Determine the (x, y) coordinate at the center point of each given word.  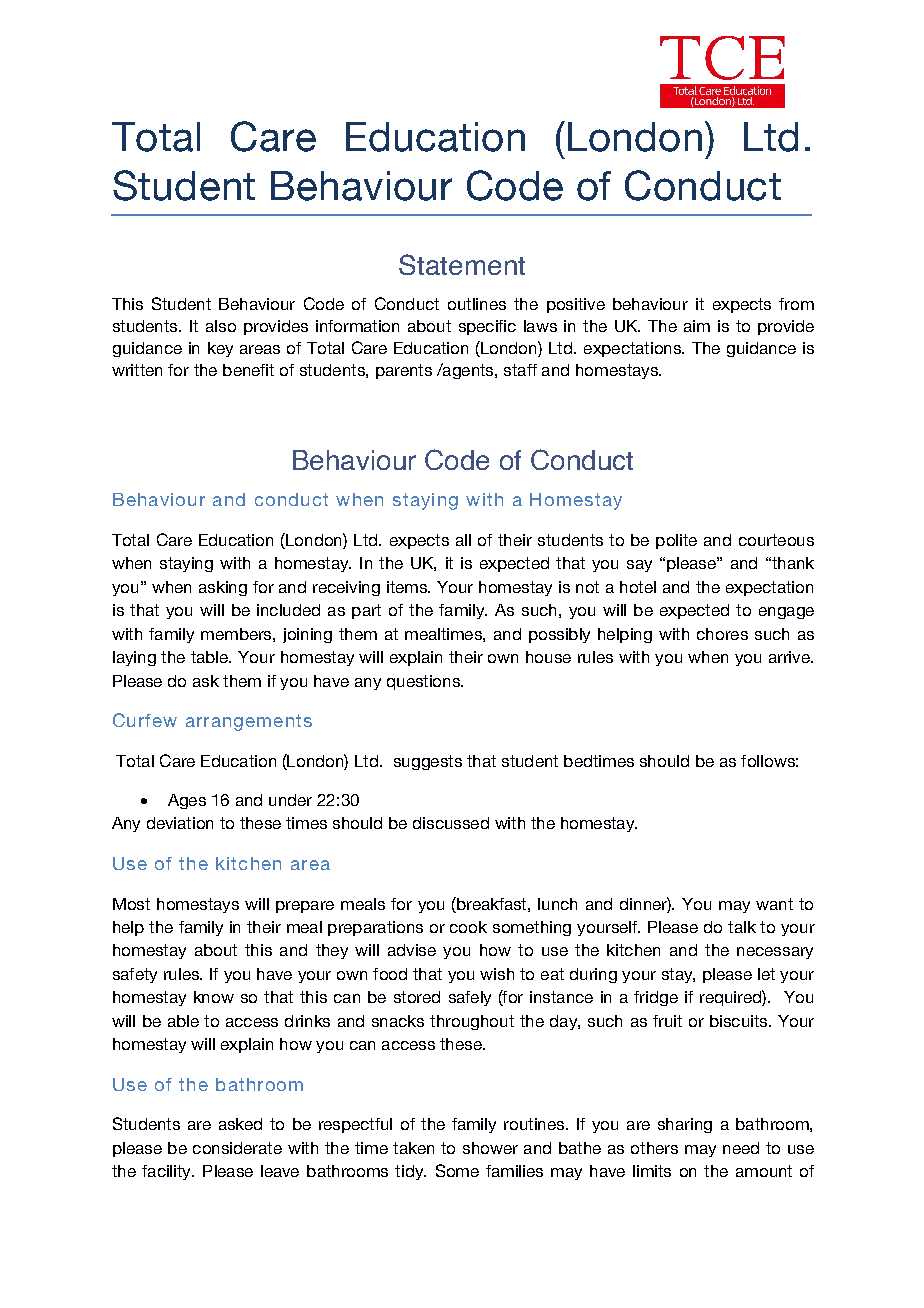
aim (697, 326)
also (221, 326)
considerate (237, 1148)
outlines (477, 304)
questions (424, 682)
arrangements (249, 722)
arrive (790, 657)
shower (490, 1148)
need (741, 1148)
